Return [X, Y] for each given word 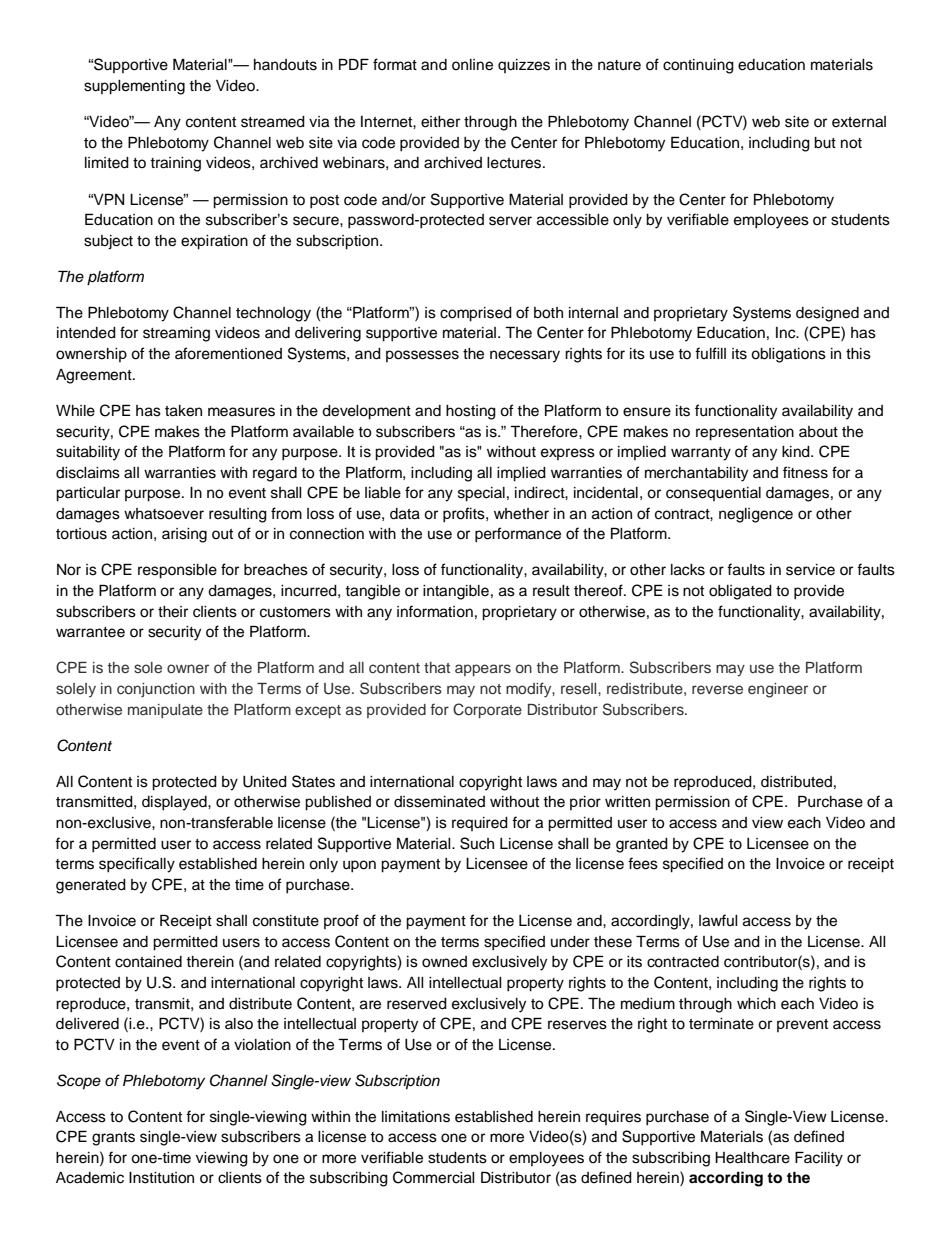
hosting [471, 412]
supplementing [134, 87]
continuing [698, 66]
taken [183, 411]
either [440, 122]
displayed [175, 803]
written [627, 802]
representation [745, 433]
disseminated [439, 802]
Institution [161, 1178]
